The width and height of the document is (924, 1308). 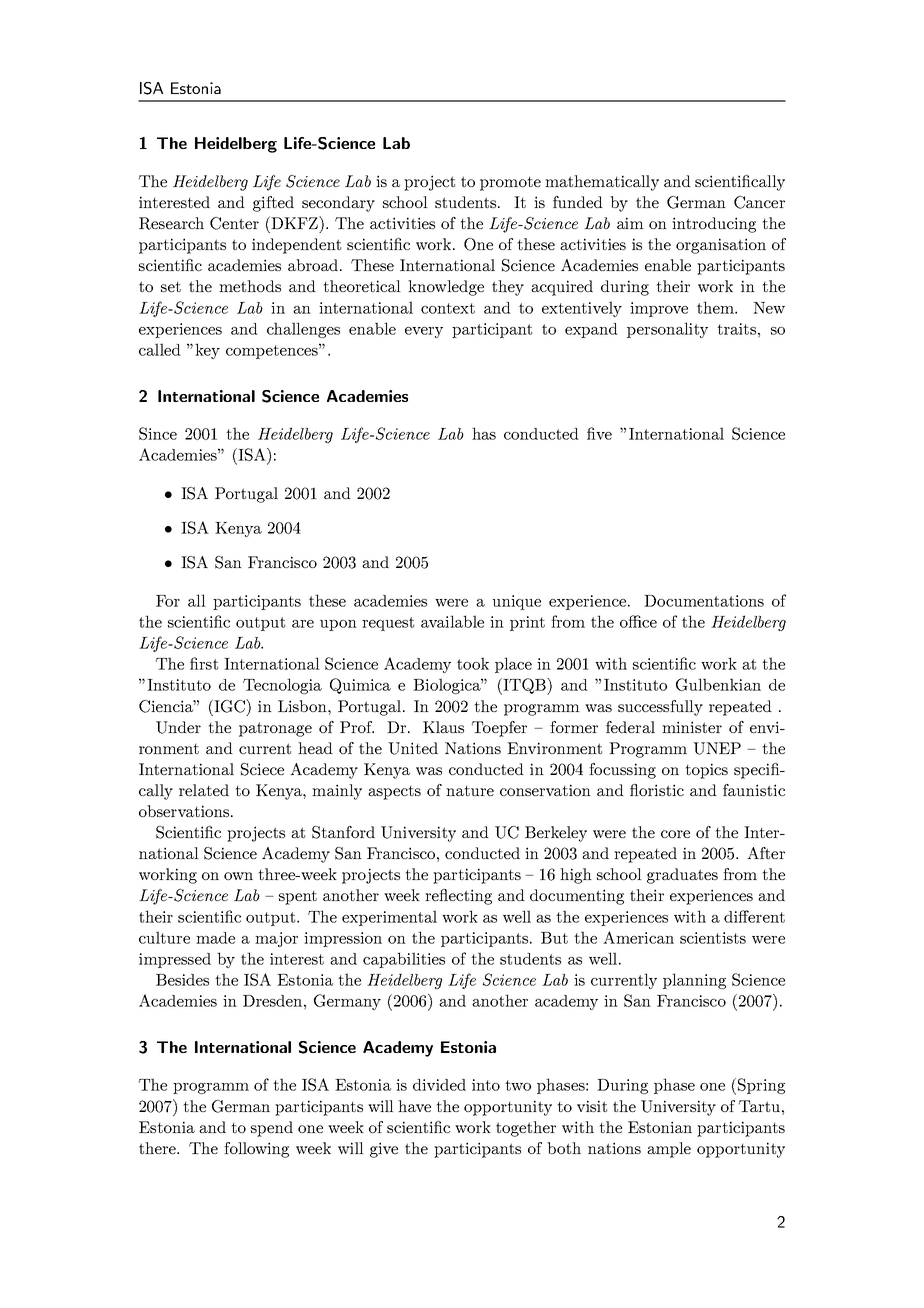 What do you see at coordinates (714, 225) in the document?
I see `introducing` at bounding box center [714, 225].
